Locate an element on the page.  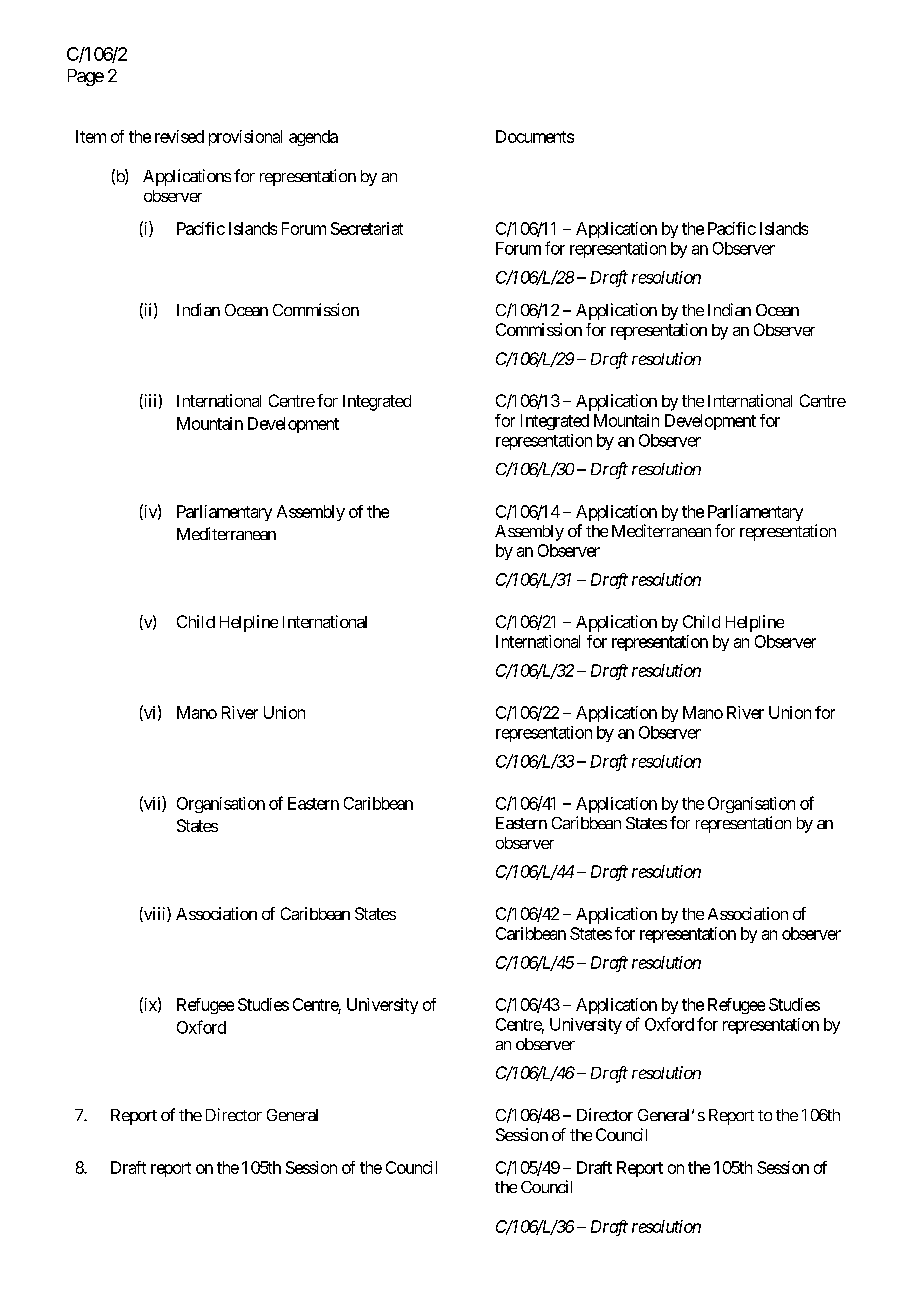
Item is located at coordinates (91, 136).
